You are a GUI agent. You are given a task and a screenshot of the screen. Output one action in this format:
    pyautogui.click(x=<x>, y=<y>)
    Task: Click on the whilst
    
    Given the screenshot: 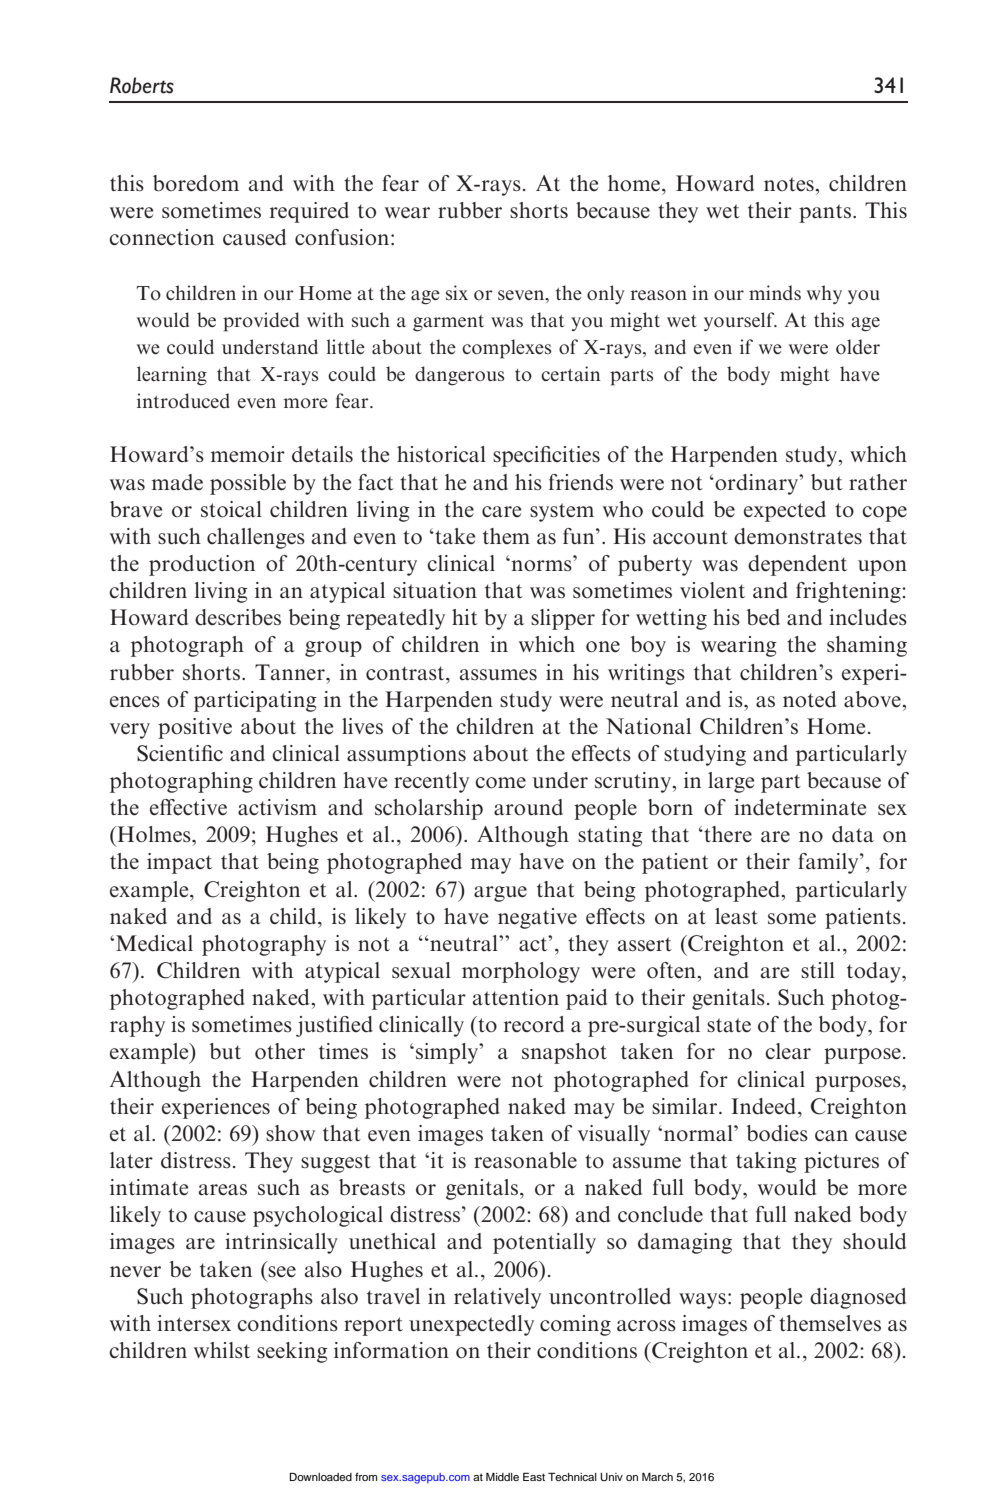 What is the action you would take?
    pyautogui.click(x=222, y=1350)
